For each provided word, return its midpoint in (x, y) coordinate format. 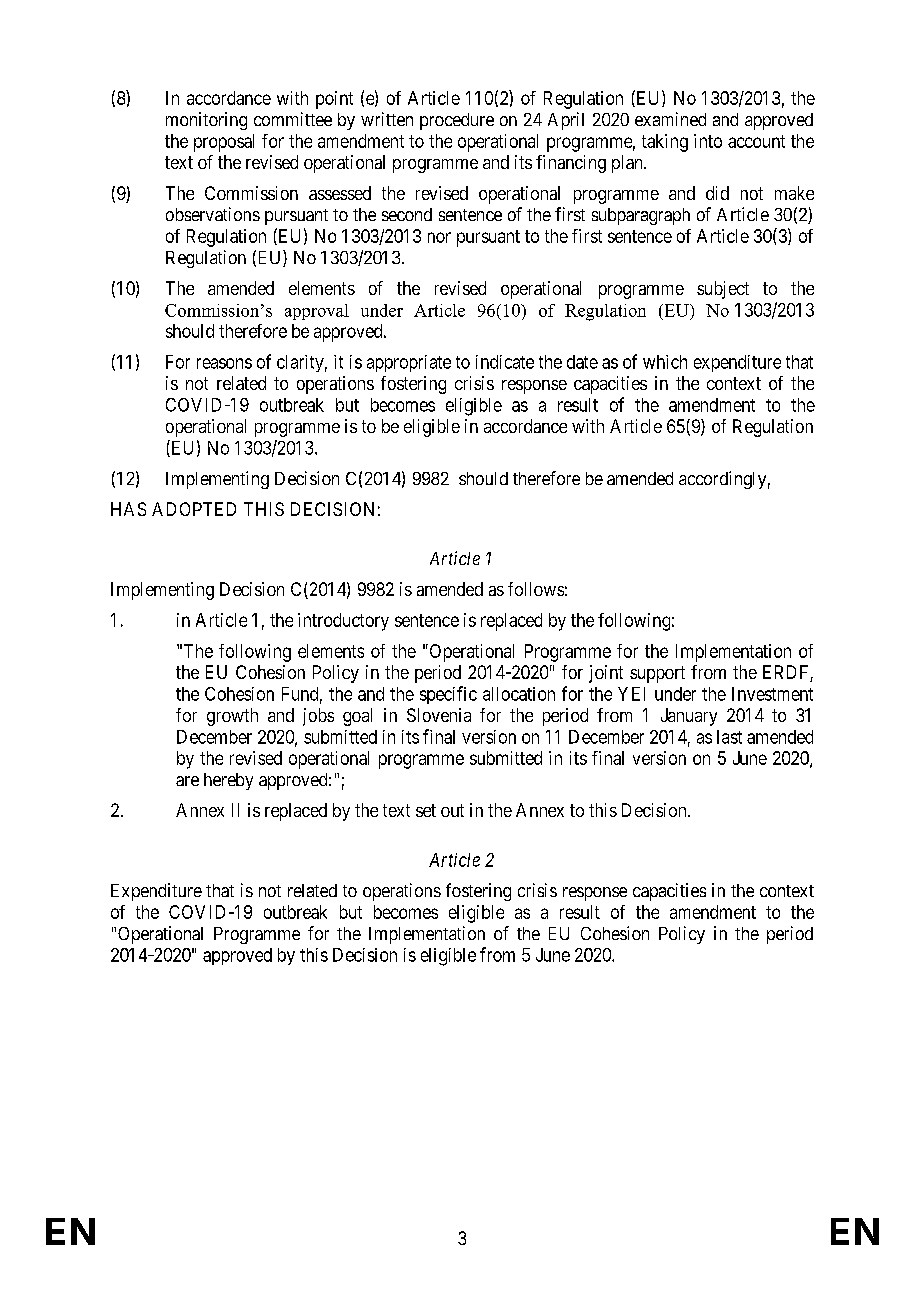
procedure (457, 121)
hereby (228, 781)
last (729, 737)
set (426, 810)
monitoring (206, 121)
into (708, 141)
